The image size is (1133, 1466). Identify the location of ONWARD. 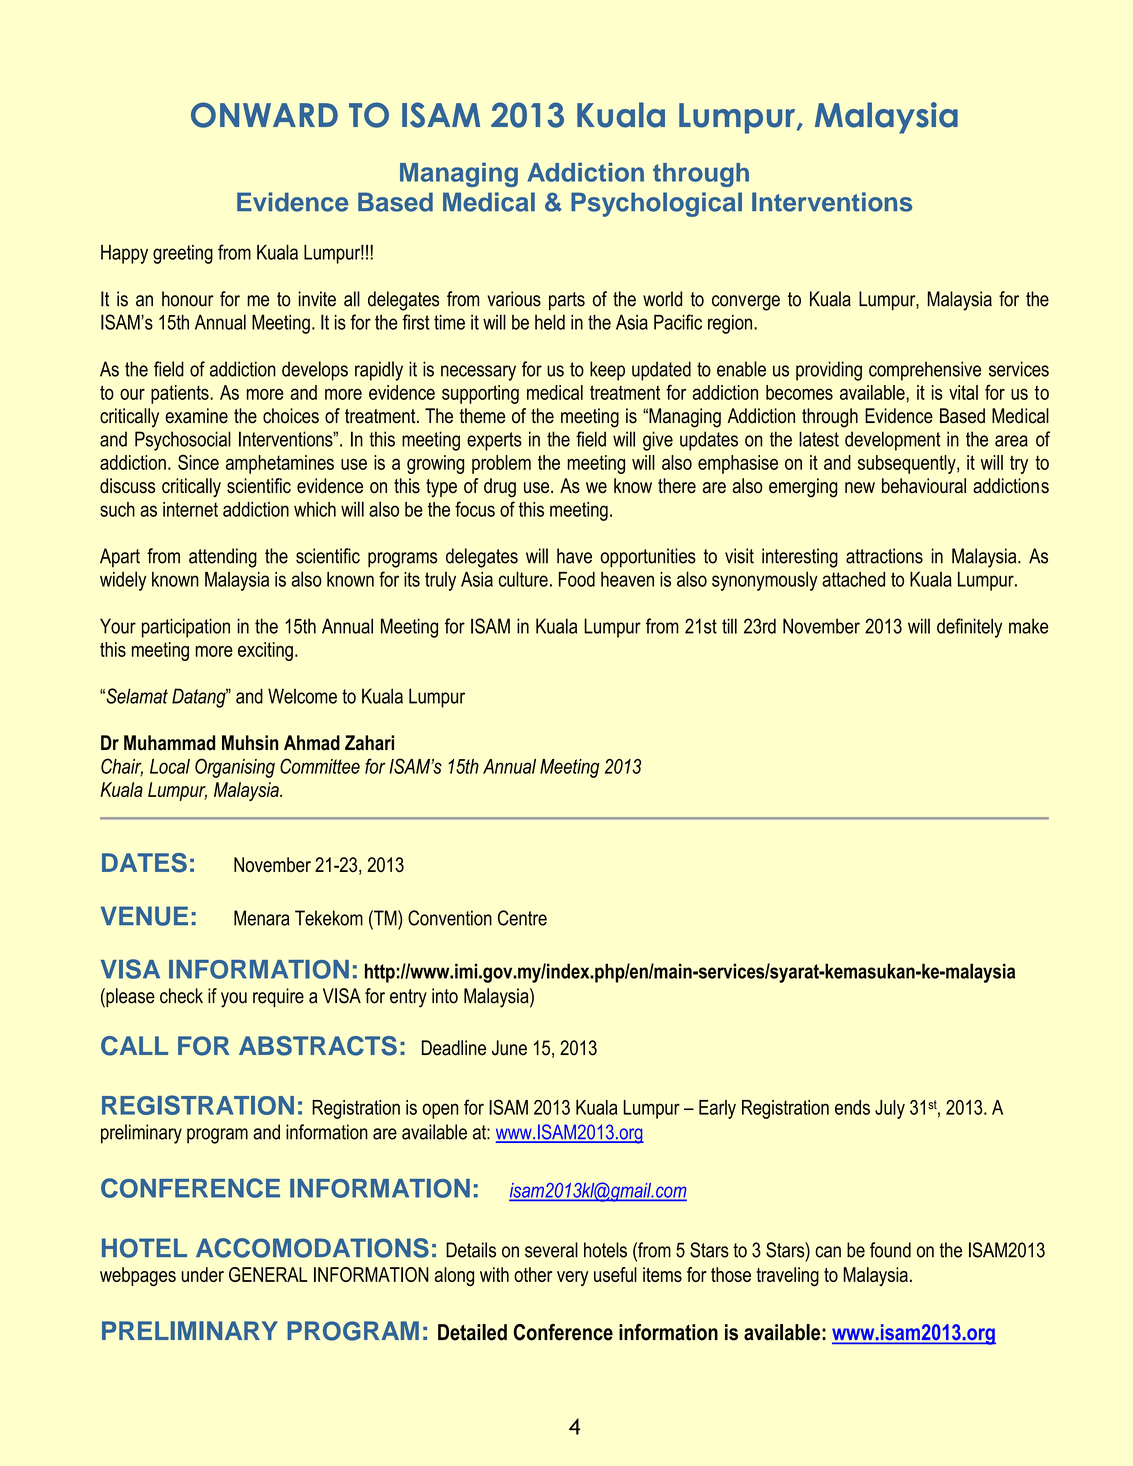
(264, 115).
